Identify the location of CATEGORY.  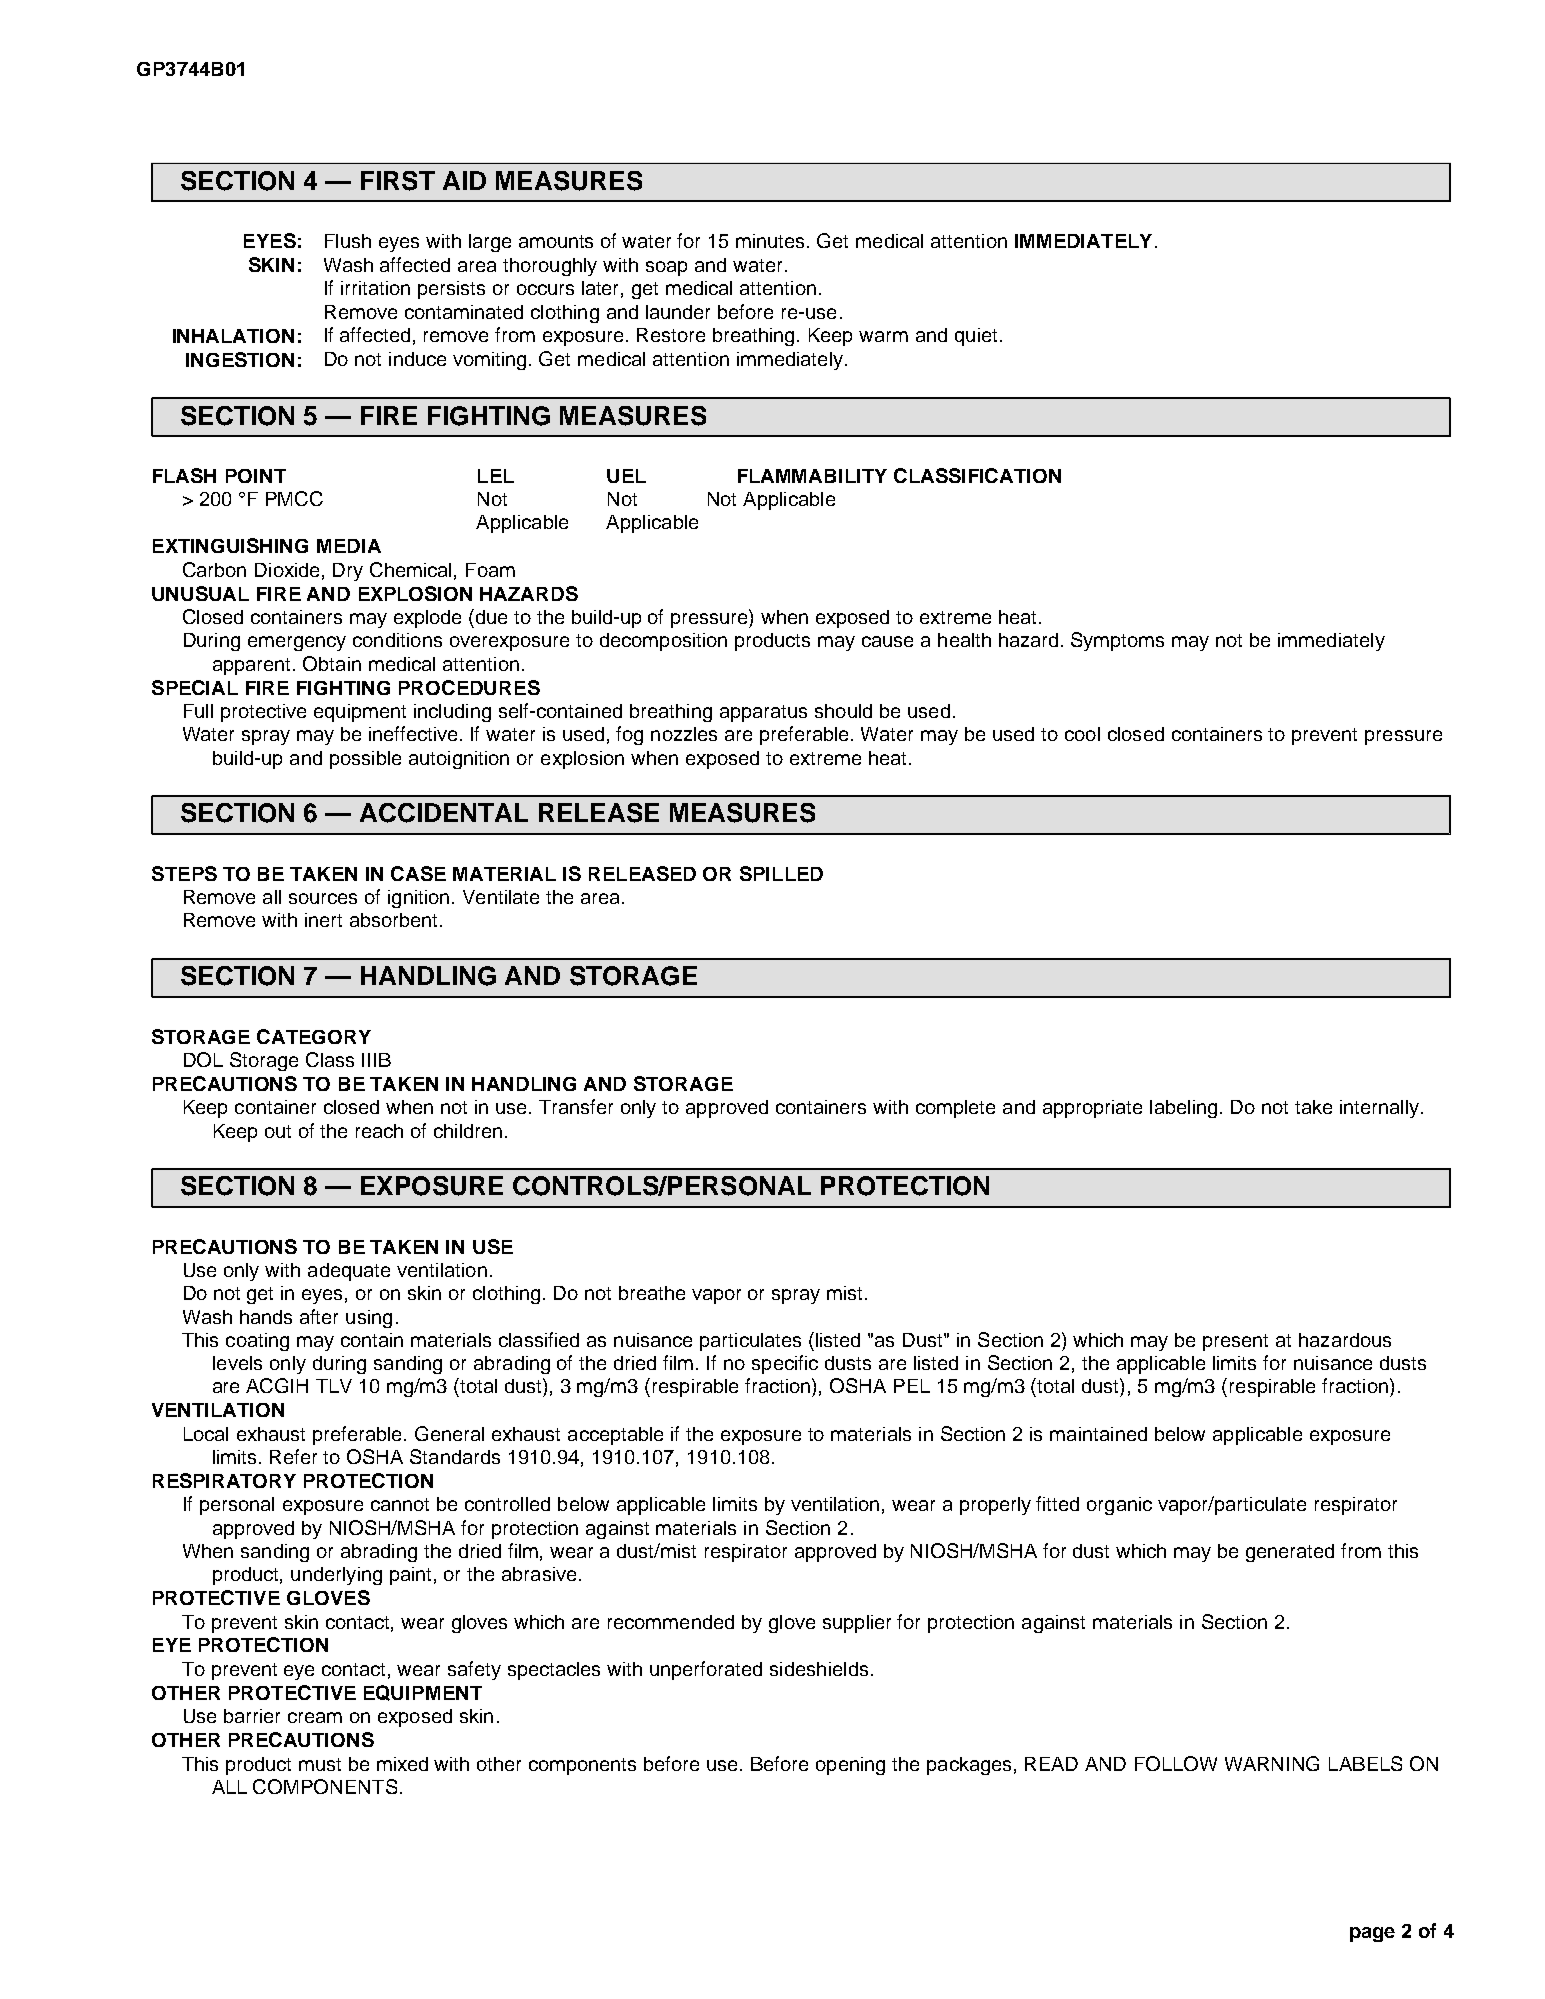
(314, 1036).
